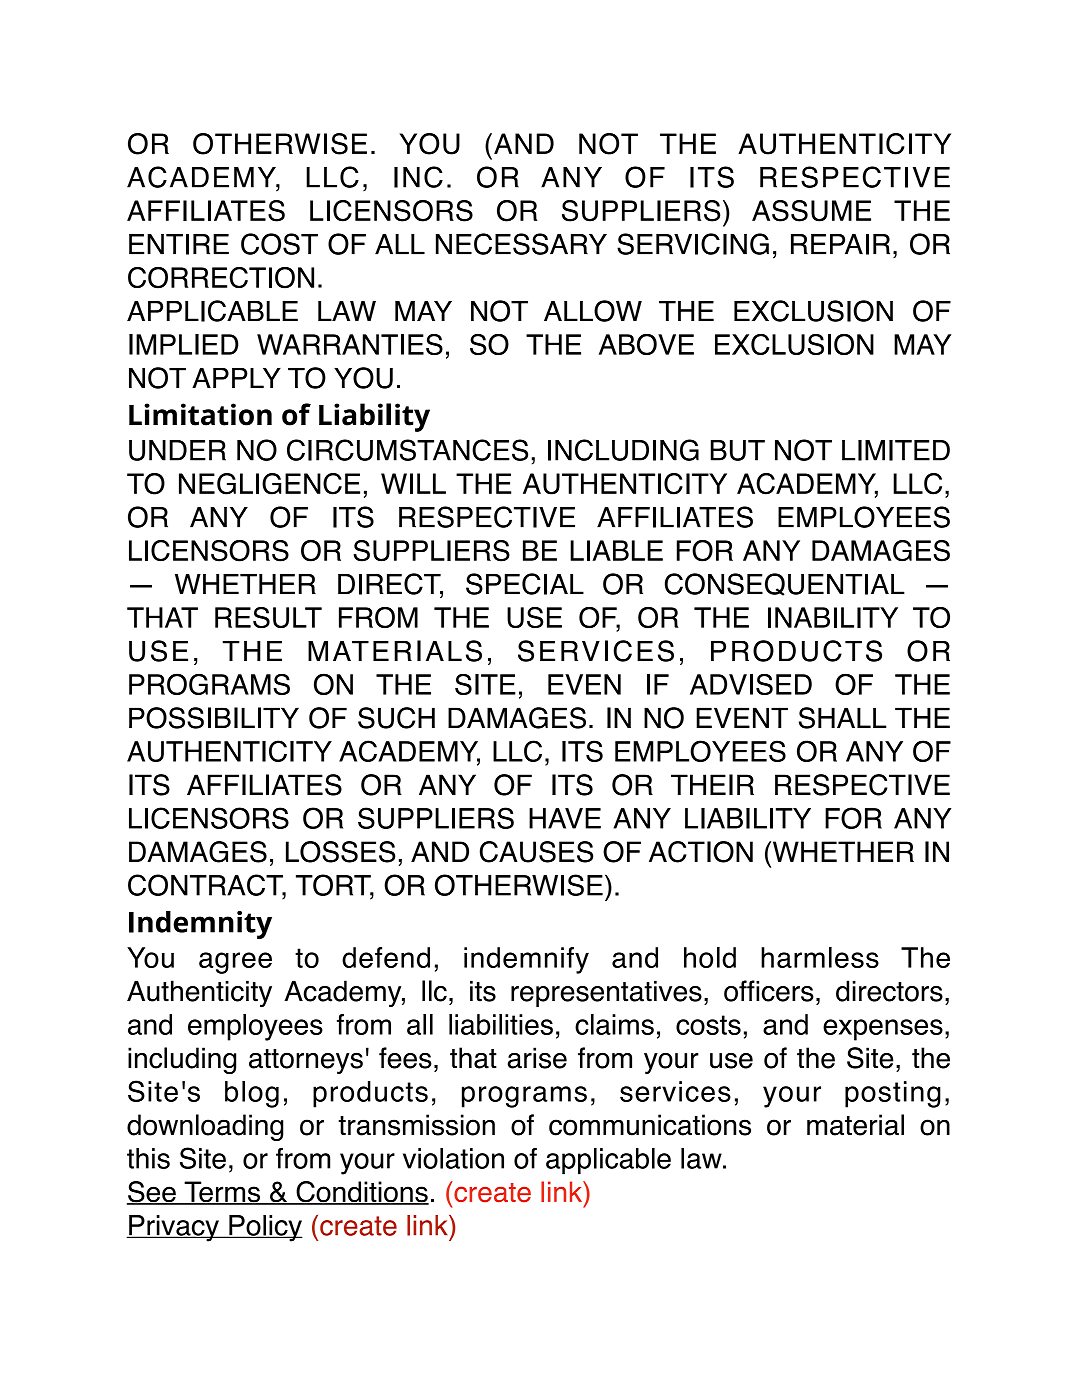 The height and width of the page is (1395, 1078). What do you see at coordinates (536, 852) in the page?
I see `CAUSES` at bounding box center [536, 852].
